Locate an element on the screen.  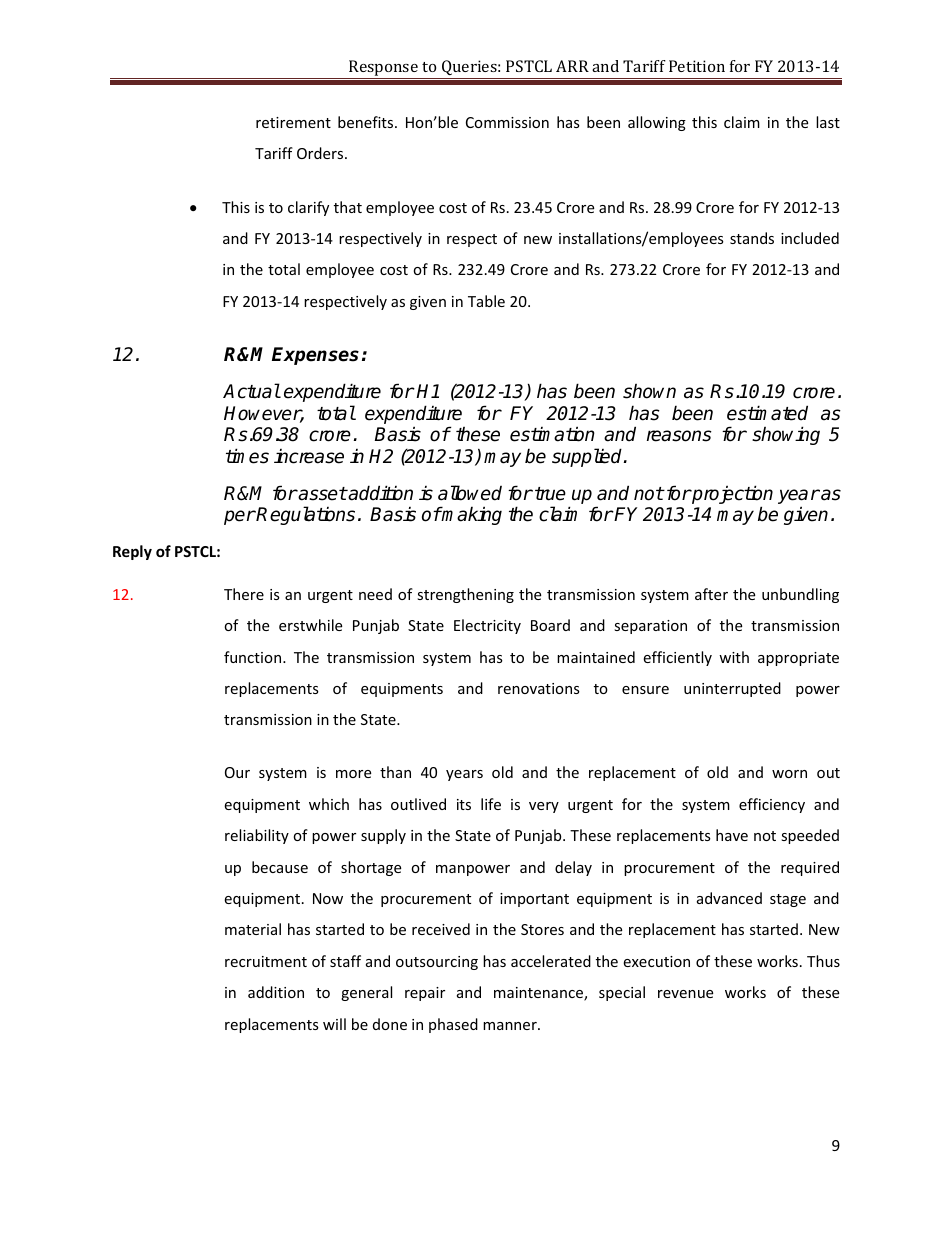
phased is located at coordinates (453, 1025).
